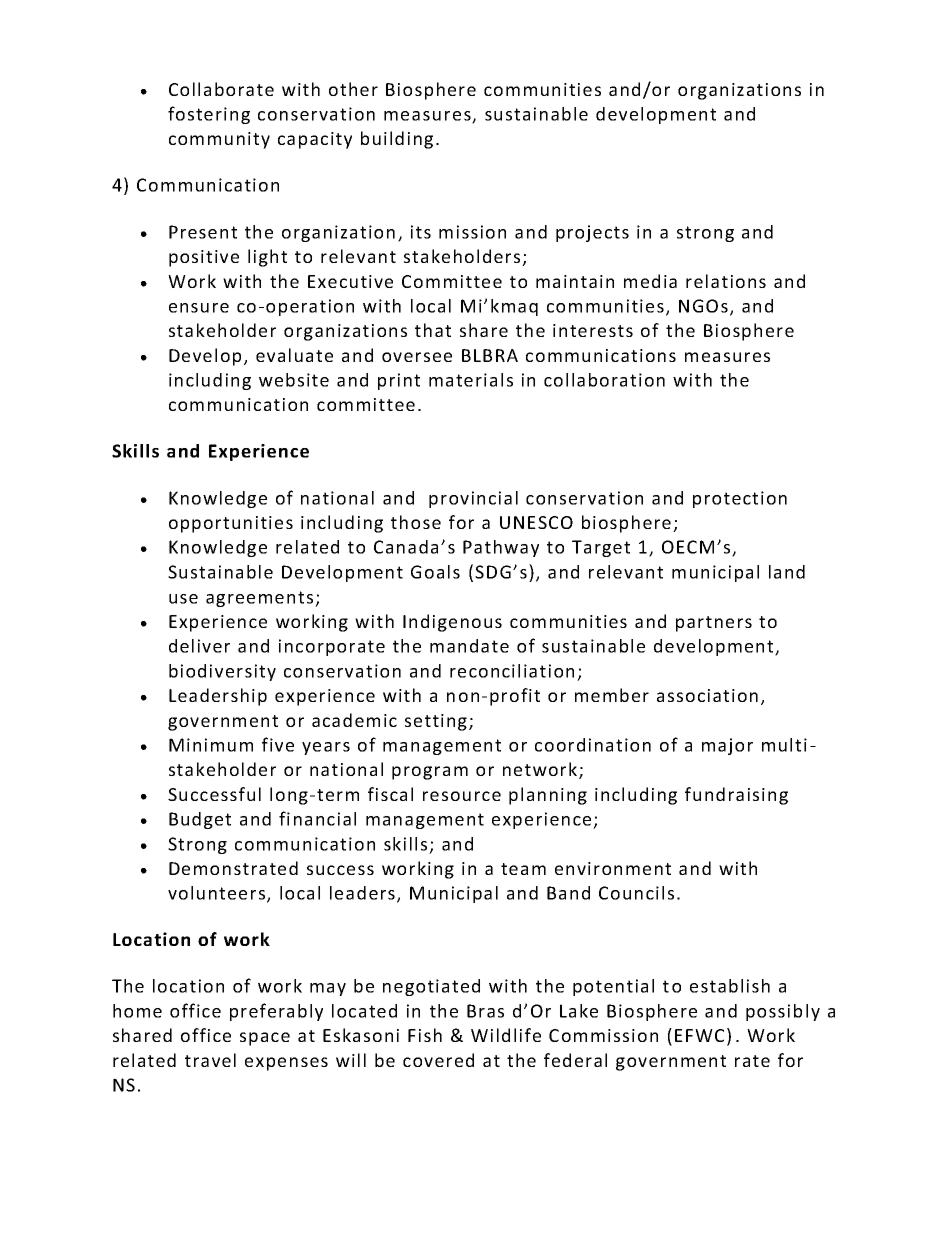 The image size is (952, 1233). Describe the element at coordinates (435, 572) in the page. I see `Goals` at that location.
